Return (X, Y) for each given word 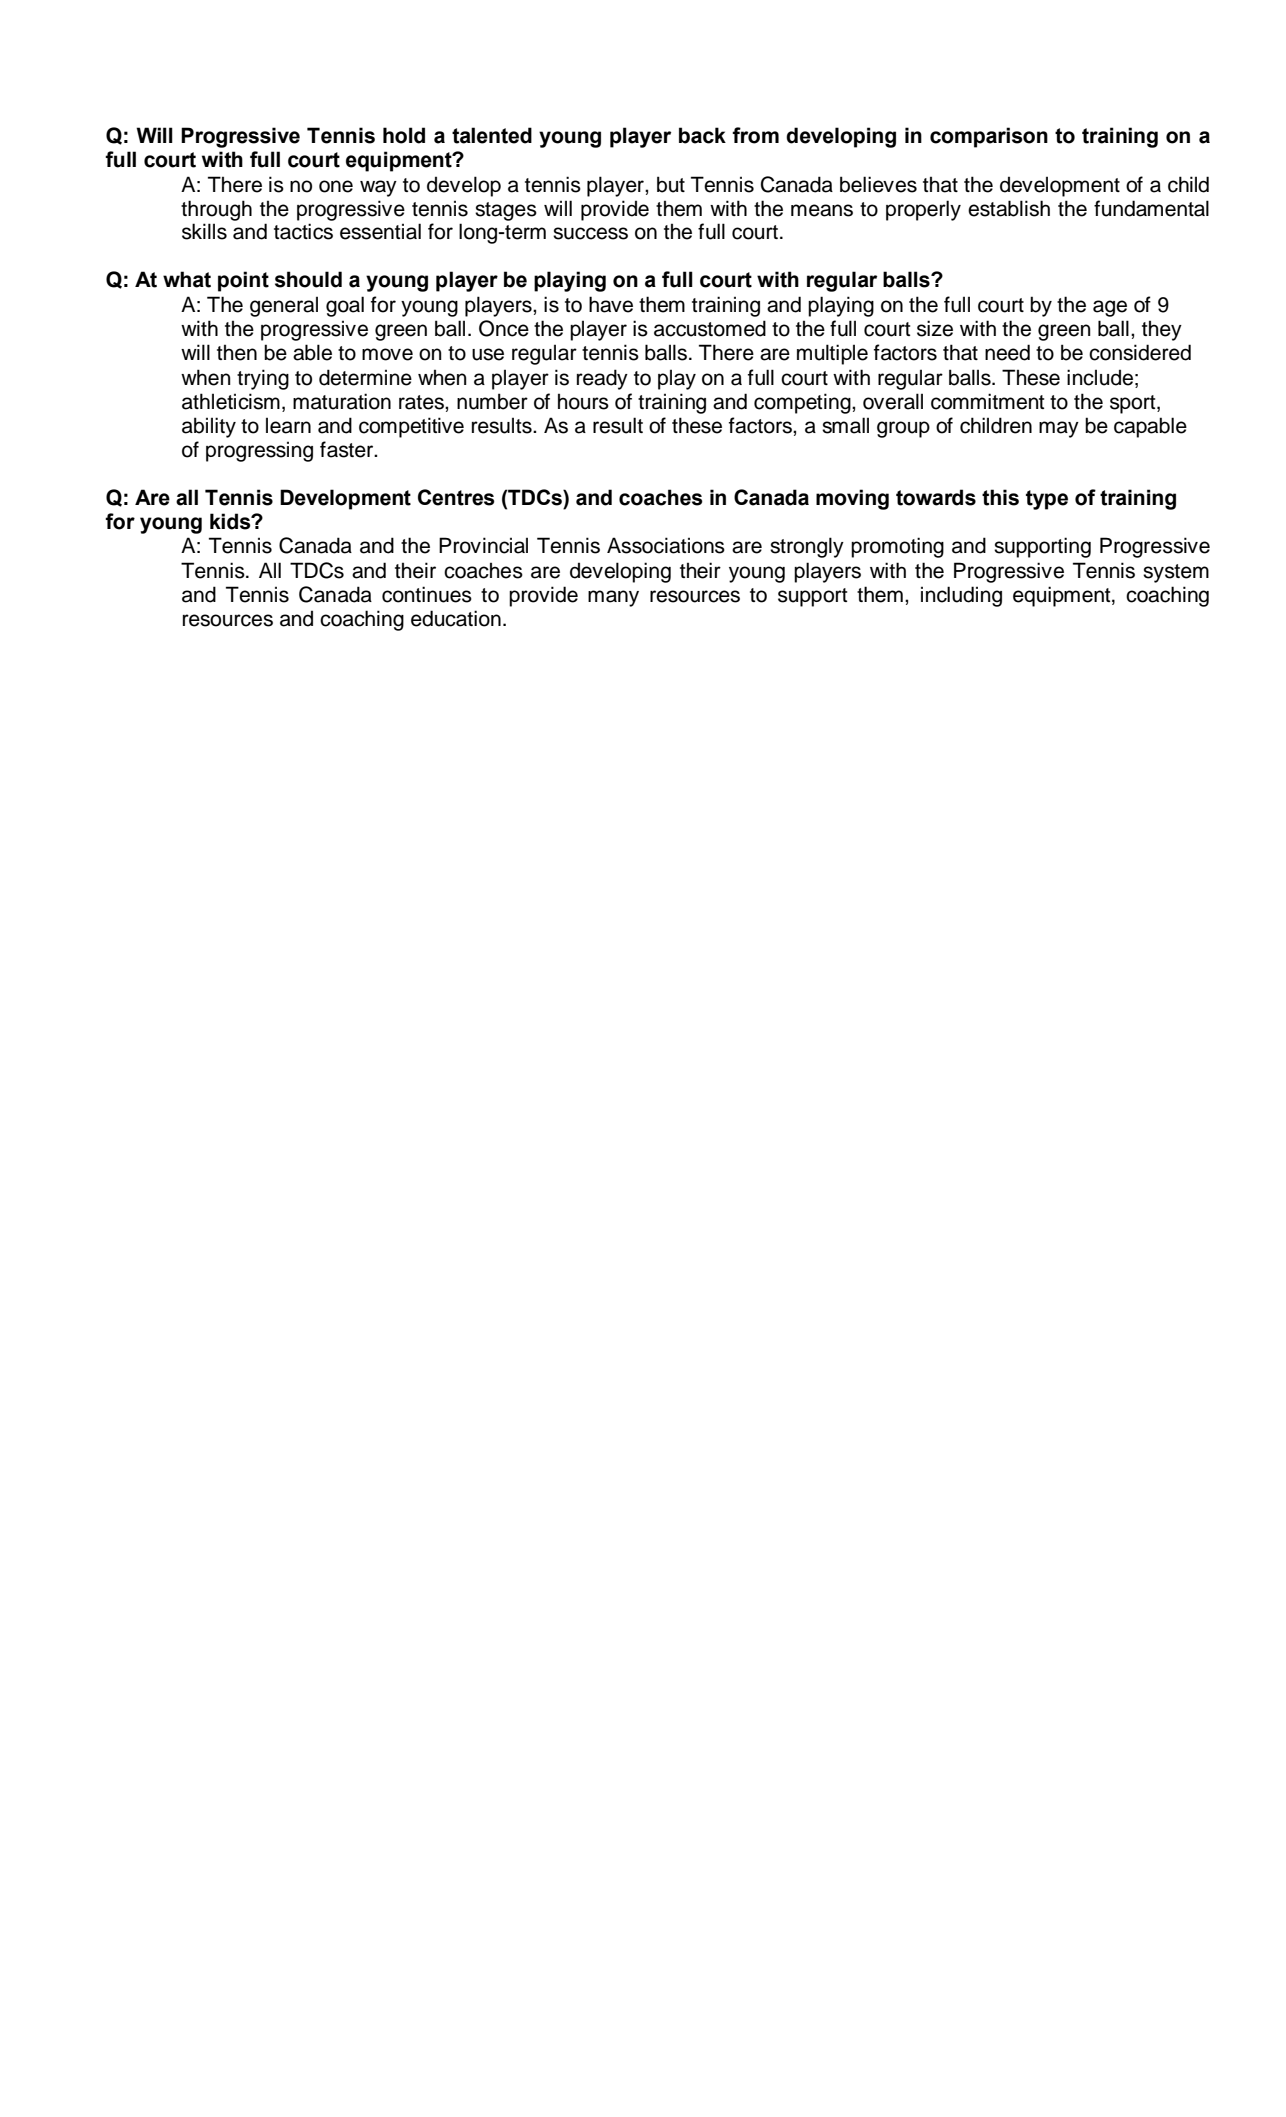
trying (263, 379)
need (1007, 352)
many (613, 598)
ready (602, 379)
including (961, 596)
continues (427, 594)
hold (404, 135)
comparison (989, 137)
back (702, 135)
